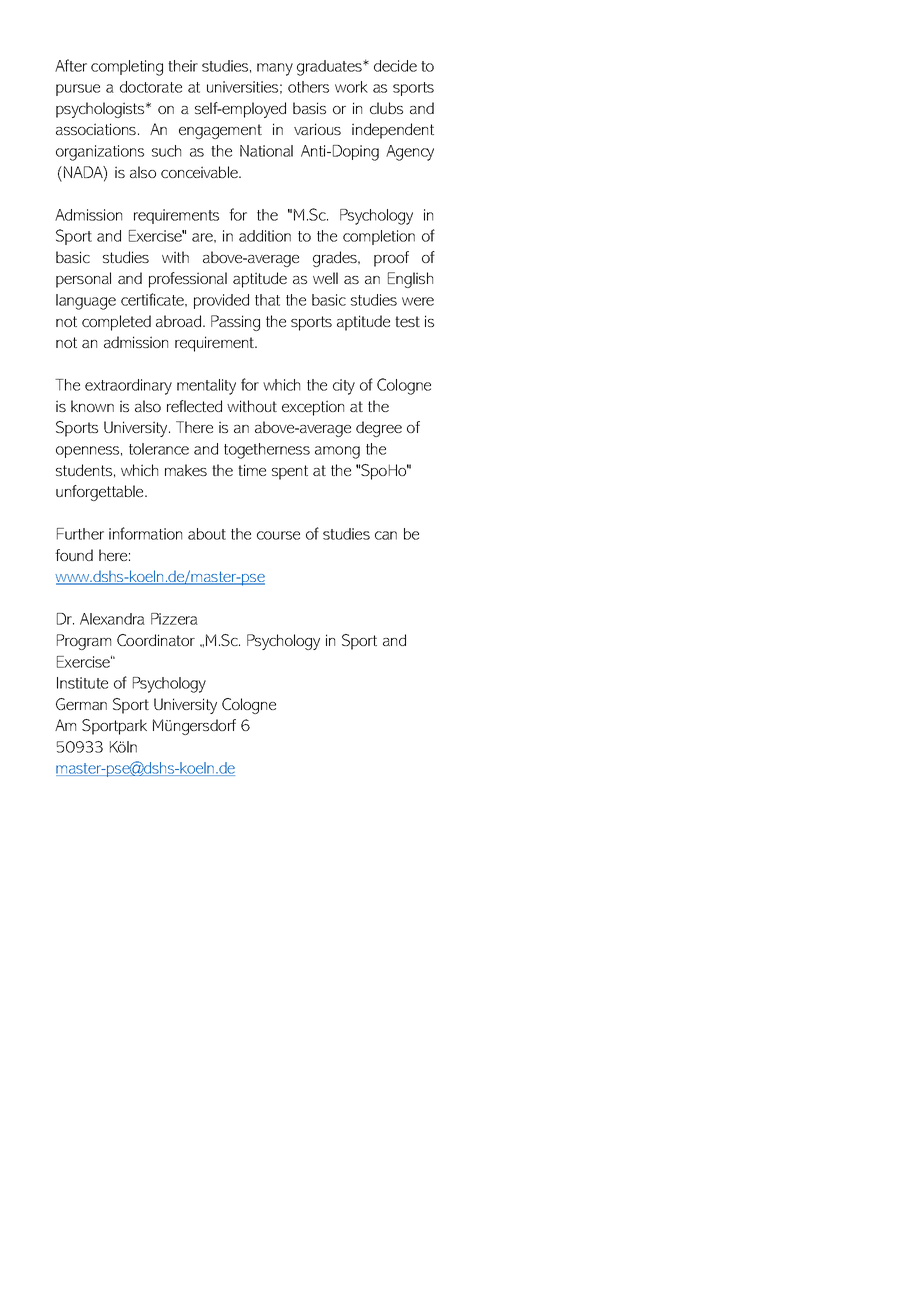  I want to click on many, so click(275, 69).
